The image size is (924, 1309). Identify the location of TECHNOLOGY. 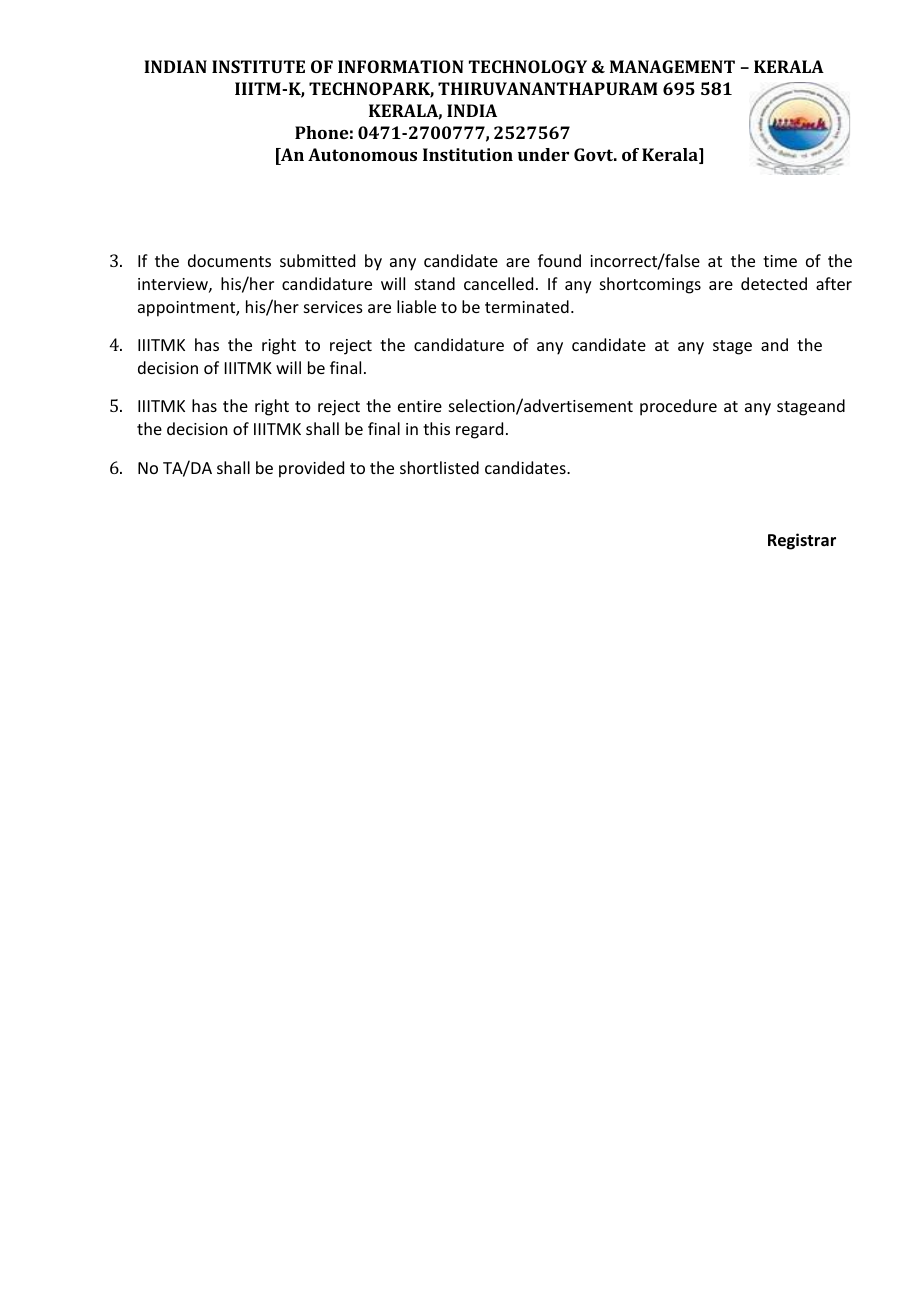
(528, 66).
